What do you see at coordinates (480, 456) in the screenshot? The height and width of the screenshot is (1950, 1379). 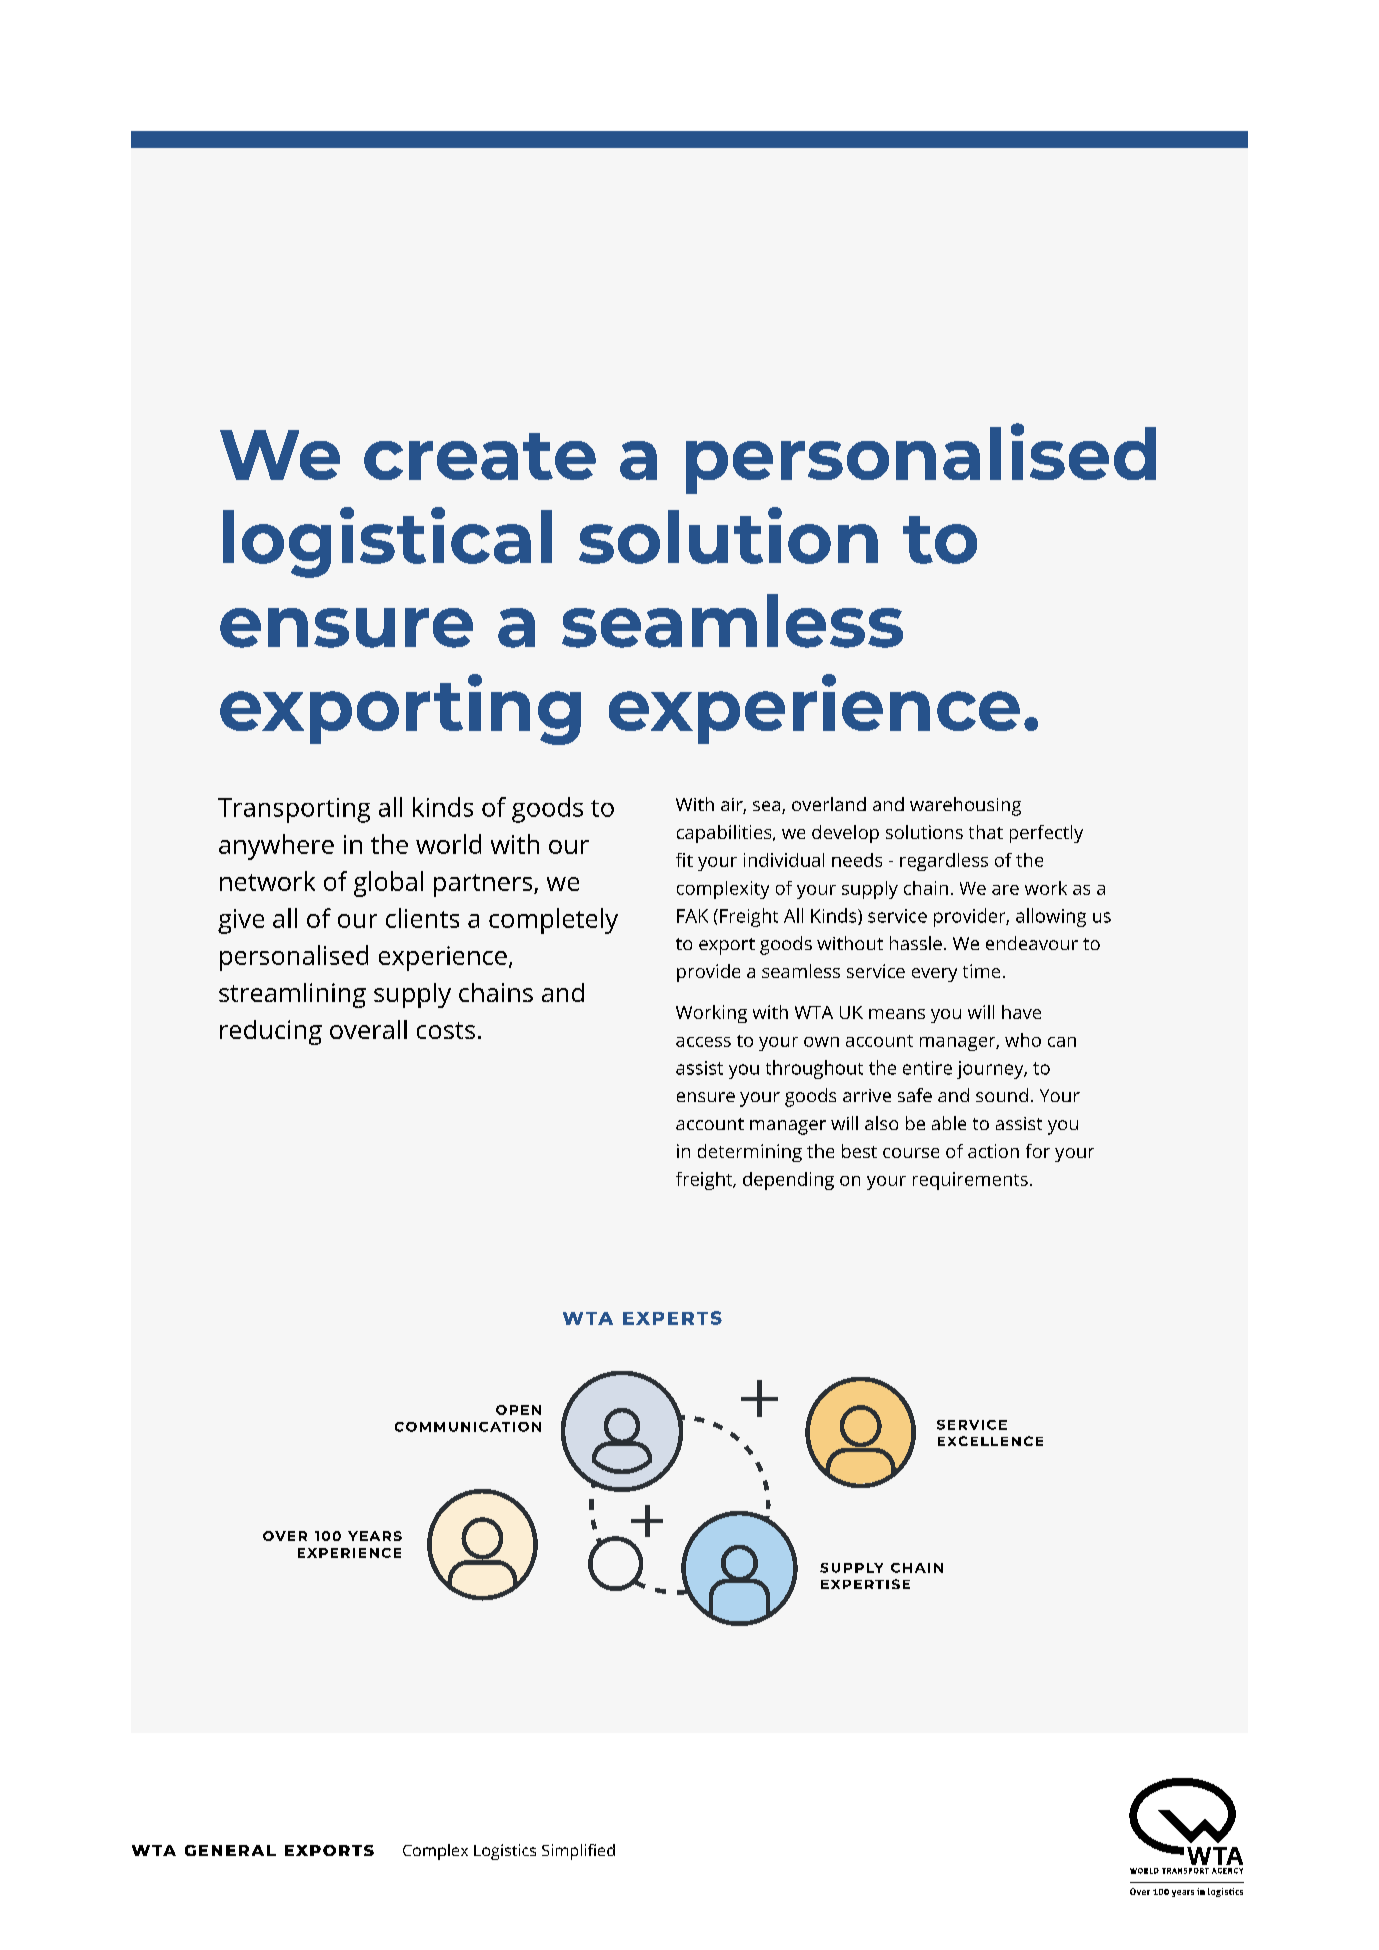 I see `create` at bounding box center [480, 456].
